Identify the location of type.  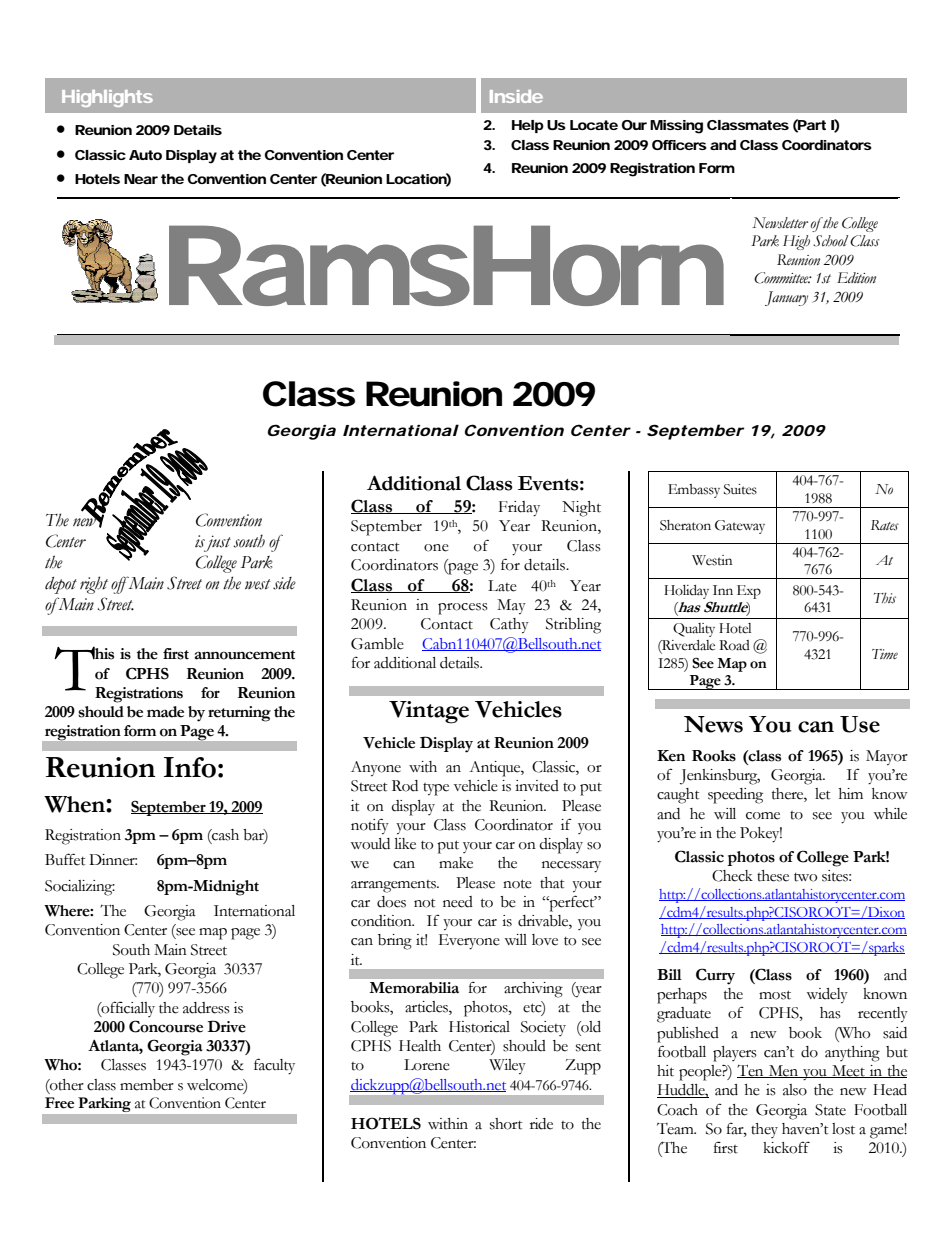
(436, 789).
